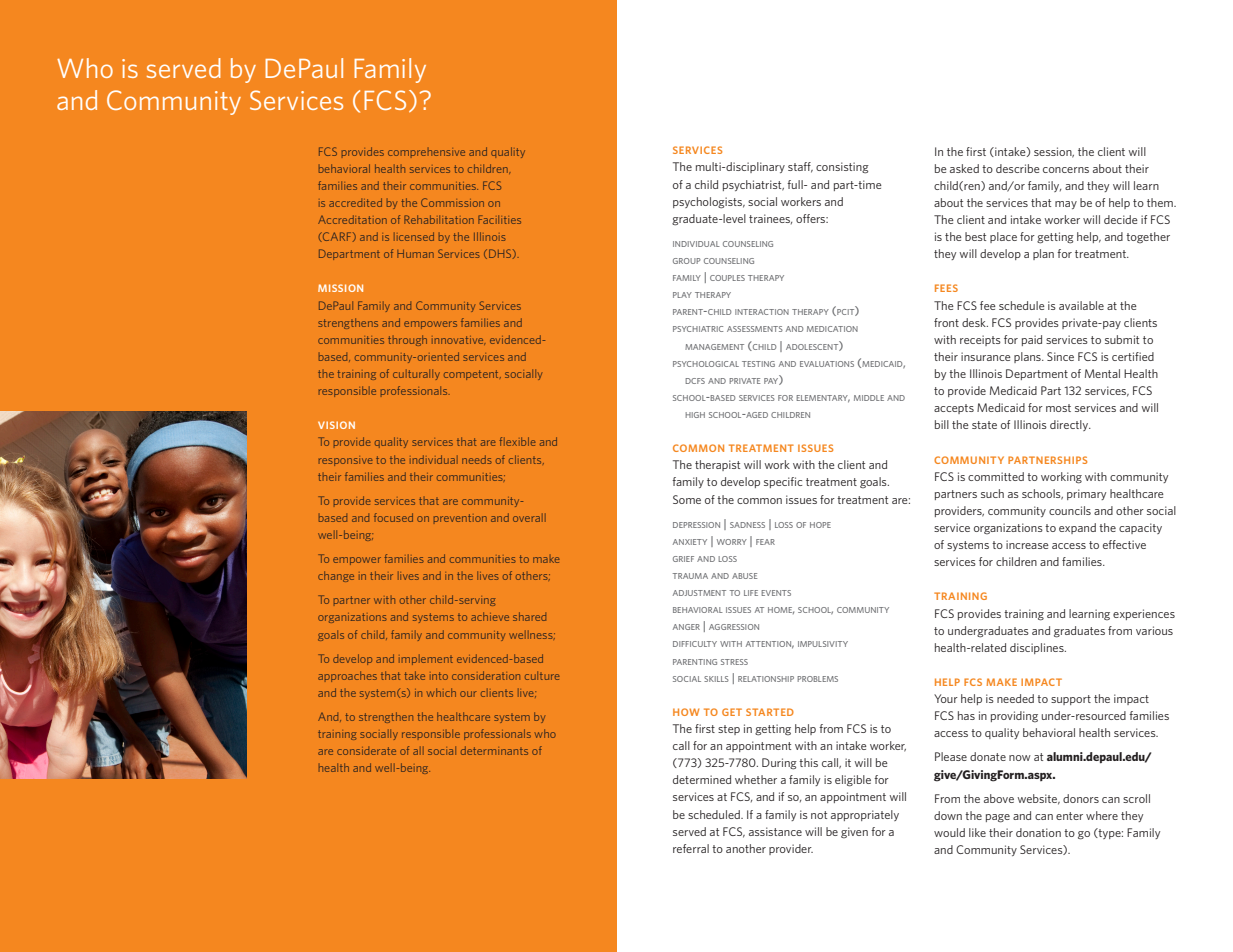 This screenshot has height=952, width=1233. I want to click on culturally, so click(416, 374).
